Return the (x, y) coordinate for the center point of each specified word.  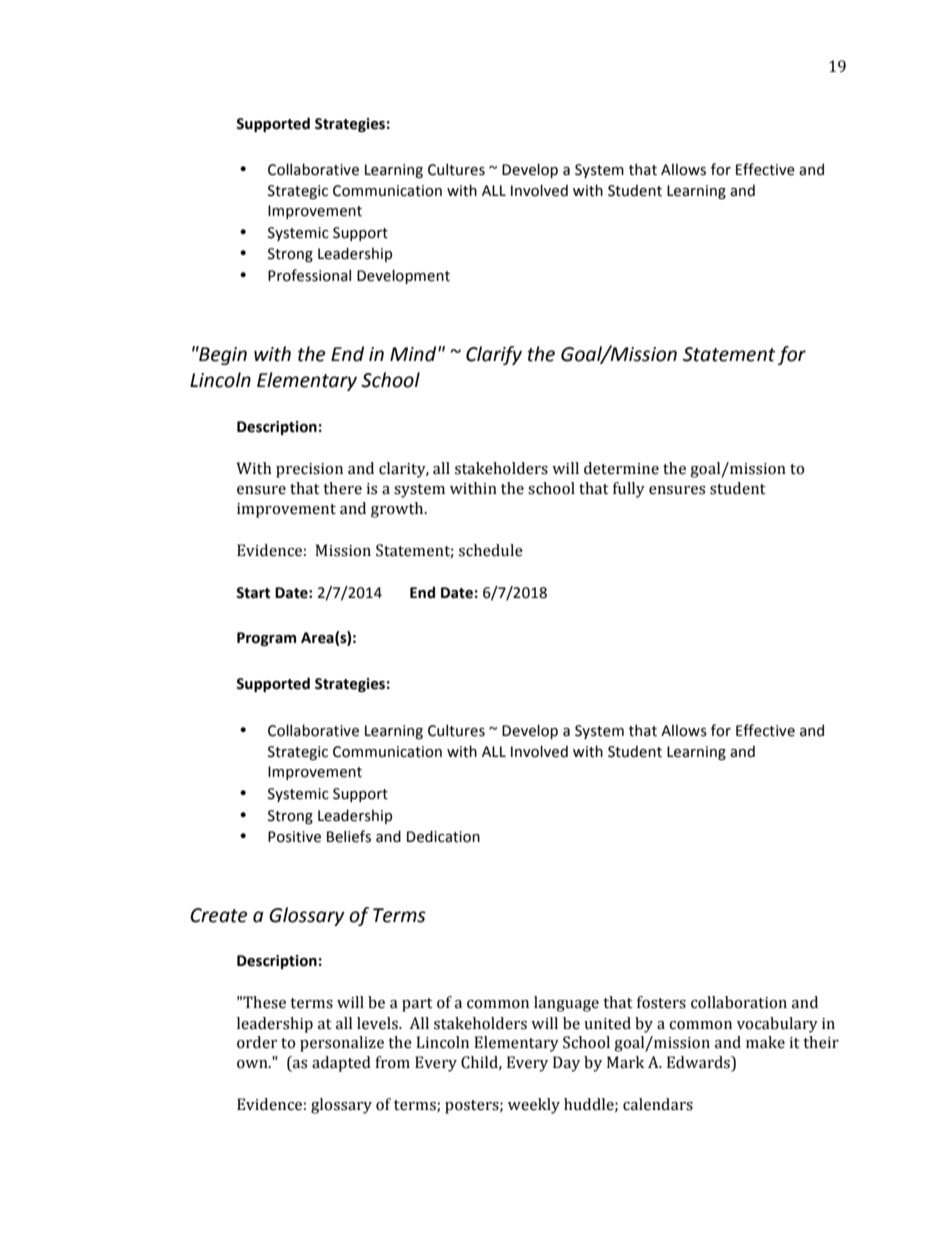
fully (629, 490)
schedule (491, 550)
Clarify (494, 355)
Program (266, 639)
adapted (341, 1064)
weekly (534, 1106)
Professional (309, 275)
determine (621, 468)
